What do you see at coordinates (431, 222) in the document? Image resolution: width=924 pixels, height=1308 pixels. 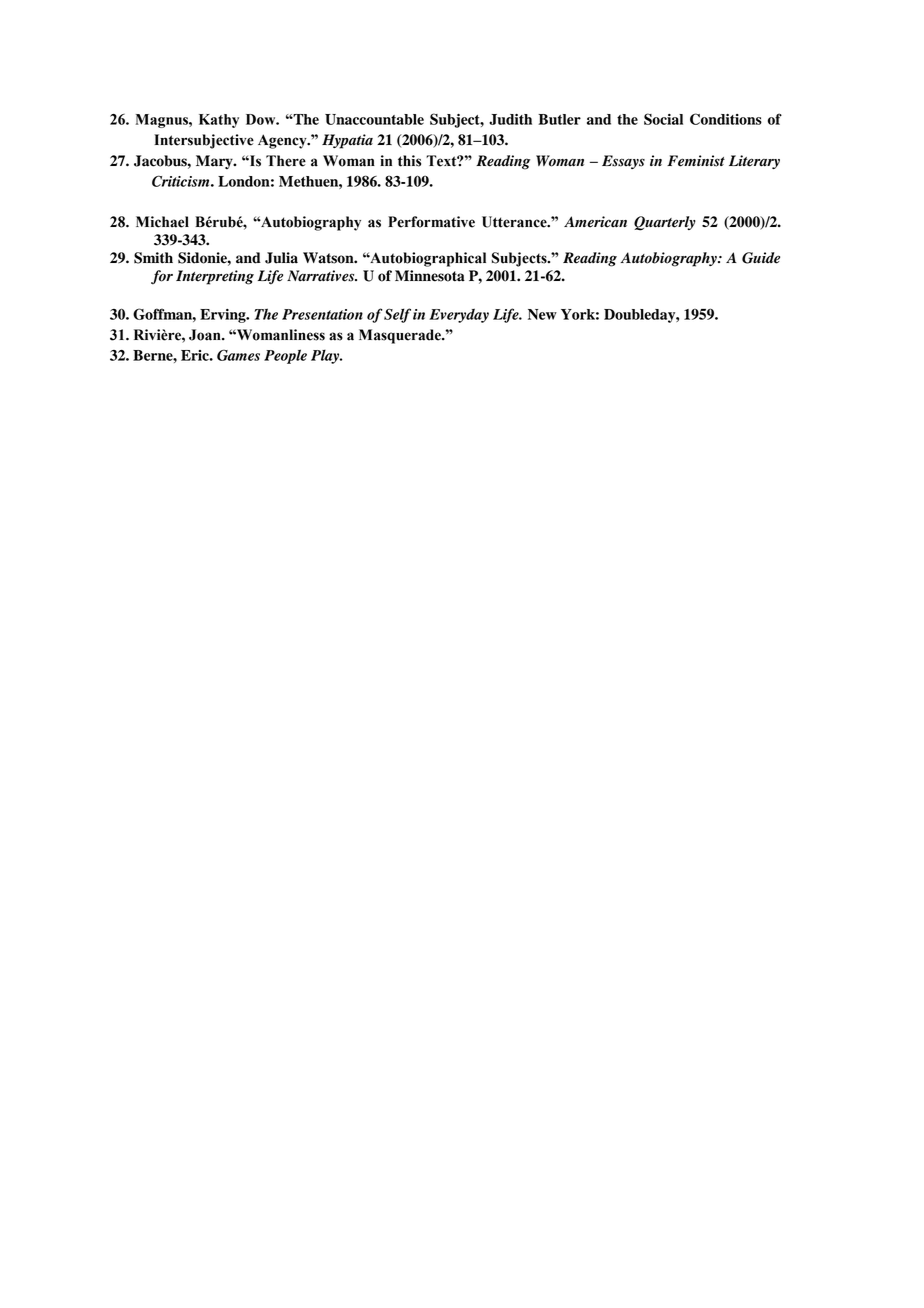 I see `Performative` at bounding box center [431, 222].
